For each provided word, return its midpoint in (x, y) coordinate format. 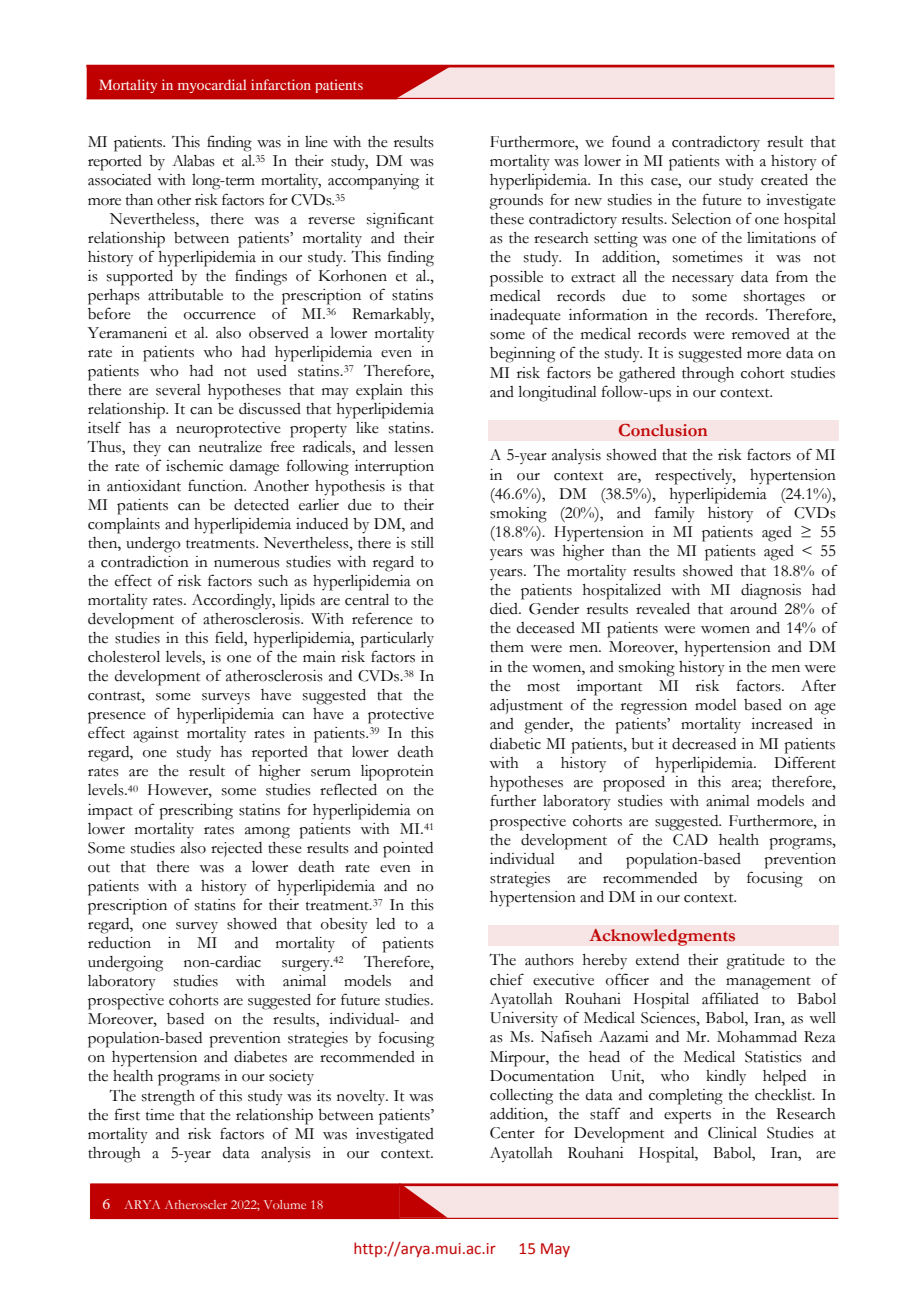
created (784, 180)
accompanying (373, 182)
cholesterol (124, 657)
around (753, 609)
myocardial (212, 86)
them (507, 647)
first (127, 1114)
